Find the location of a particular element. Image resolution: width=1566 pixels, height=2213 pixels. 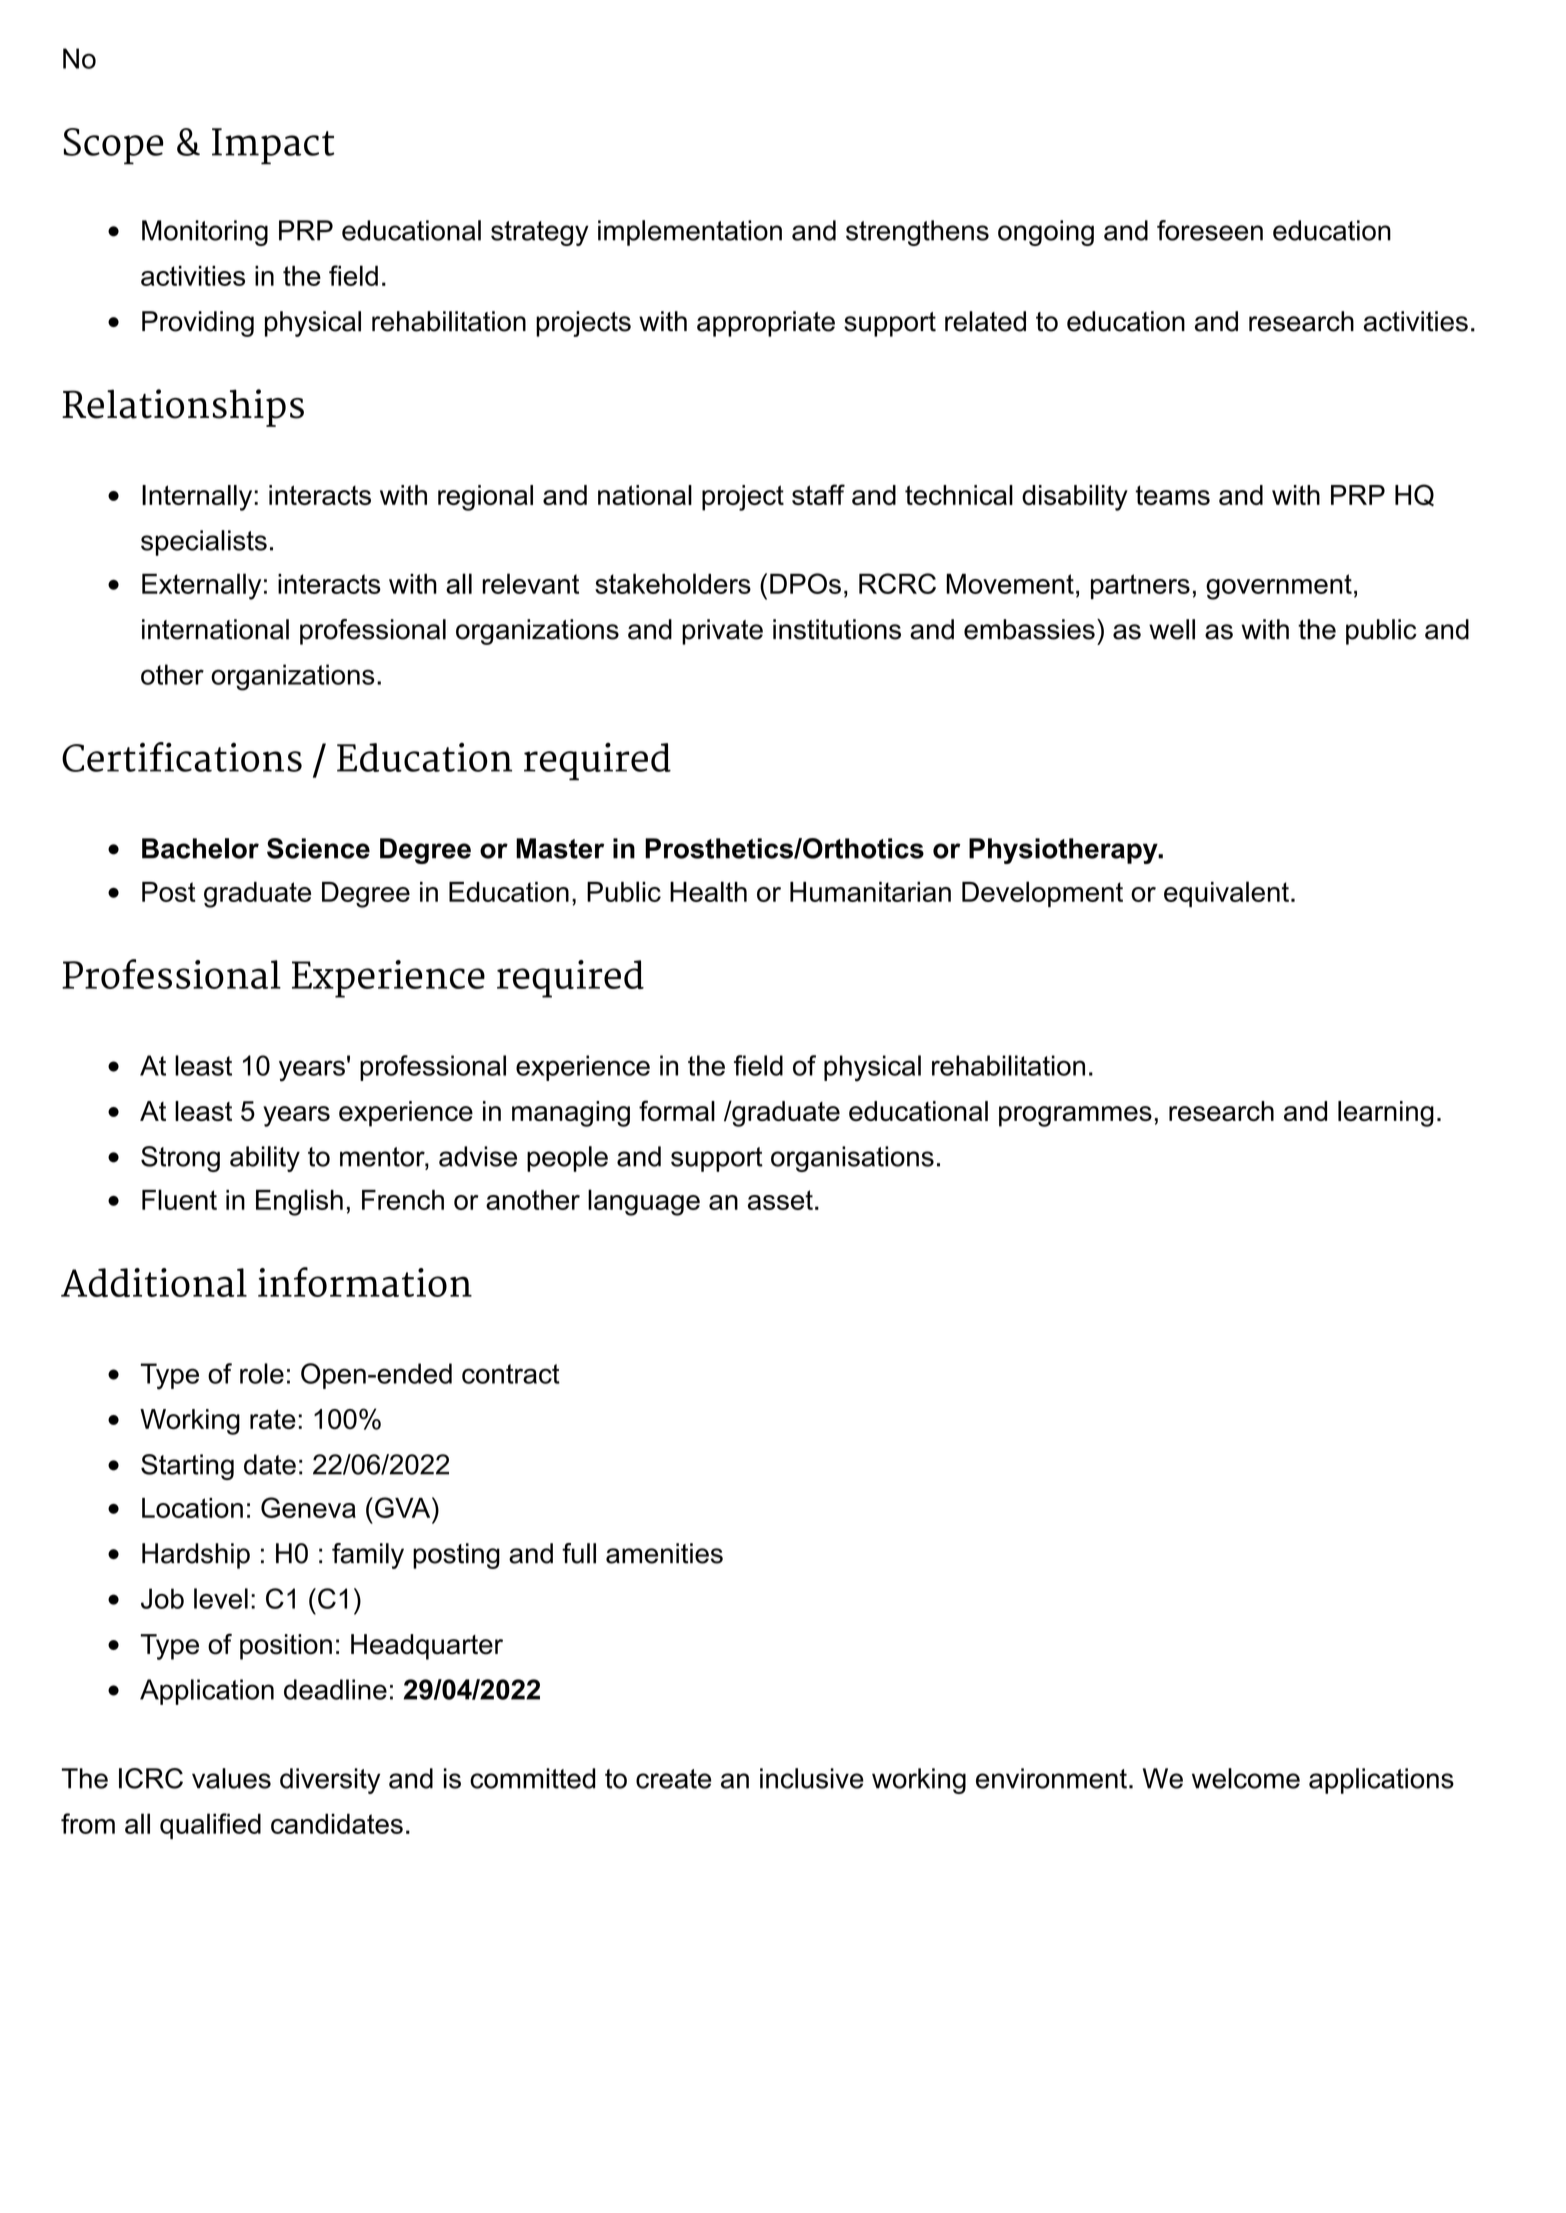

values is located at coordinates (231, 1778).
